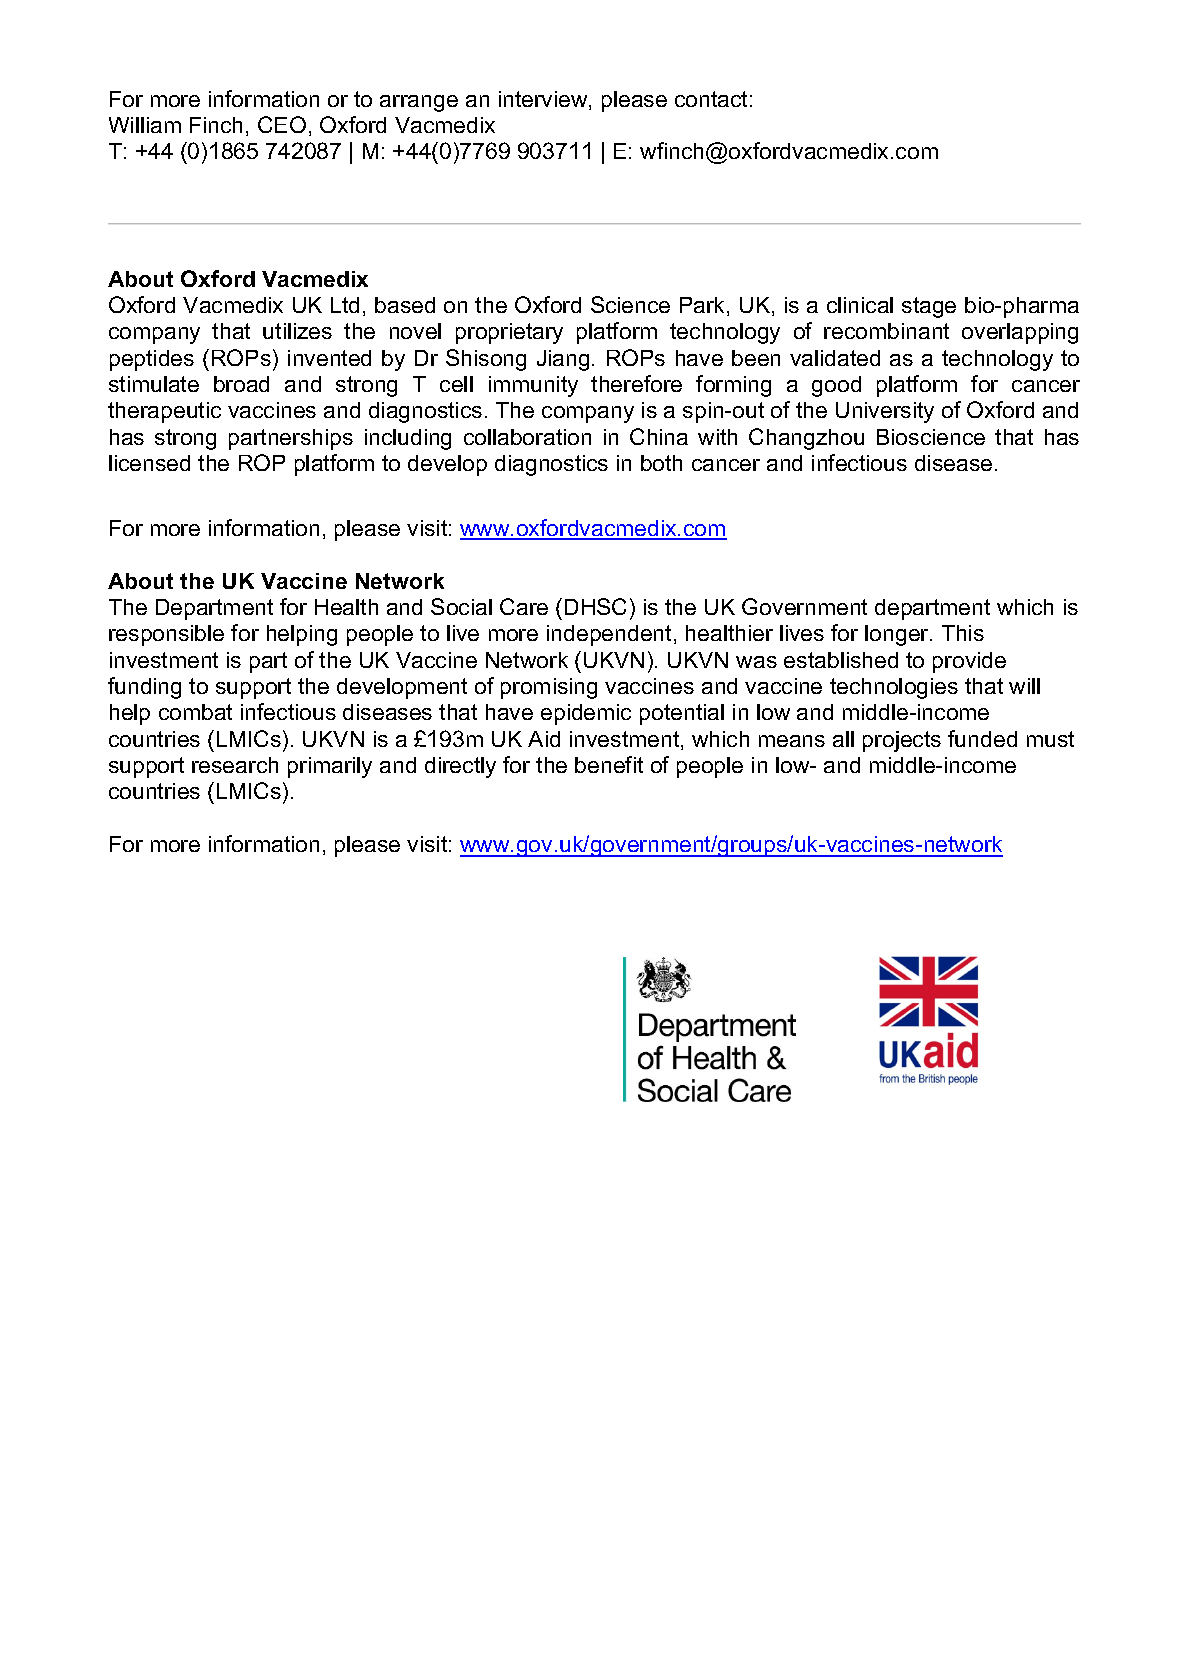 This screenshot has height=1679, width=1187. I want to click on licensed, so click(149, 463).
